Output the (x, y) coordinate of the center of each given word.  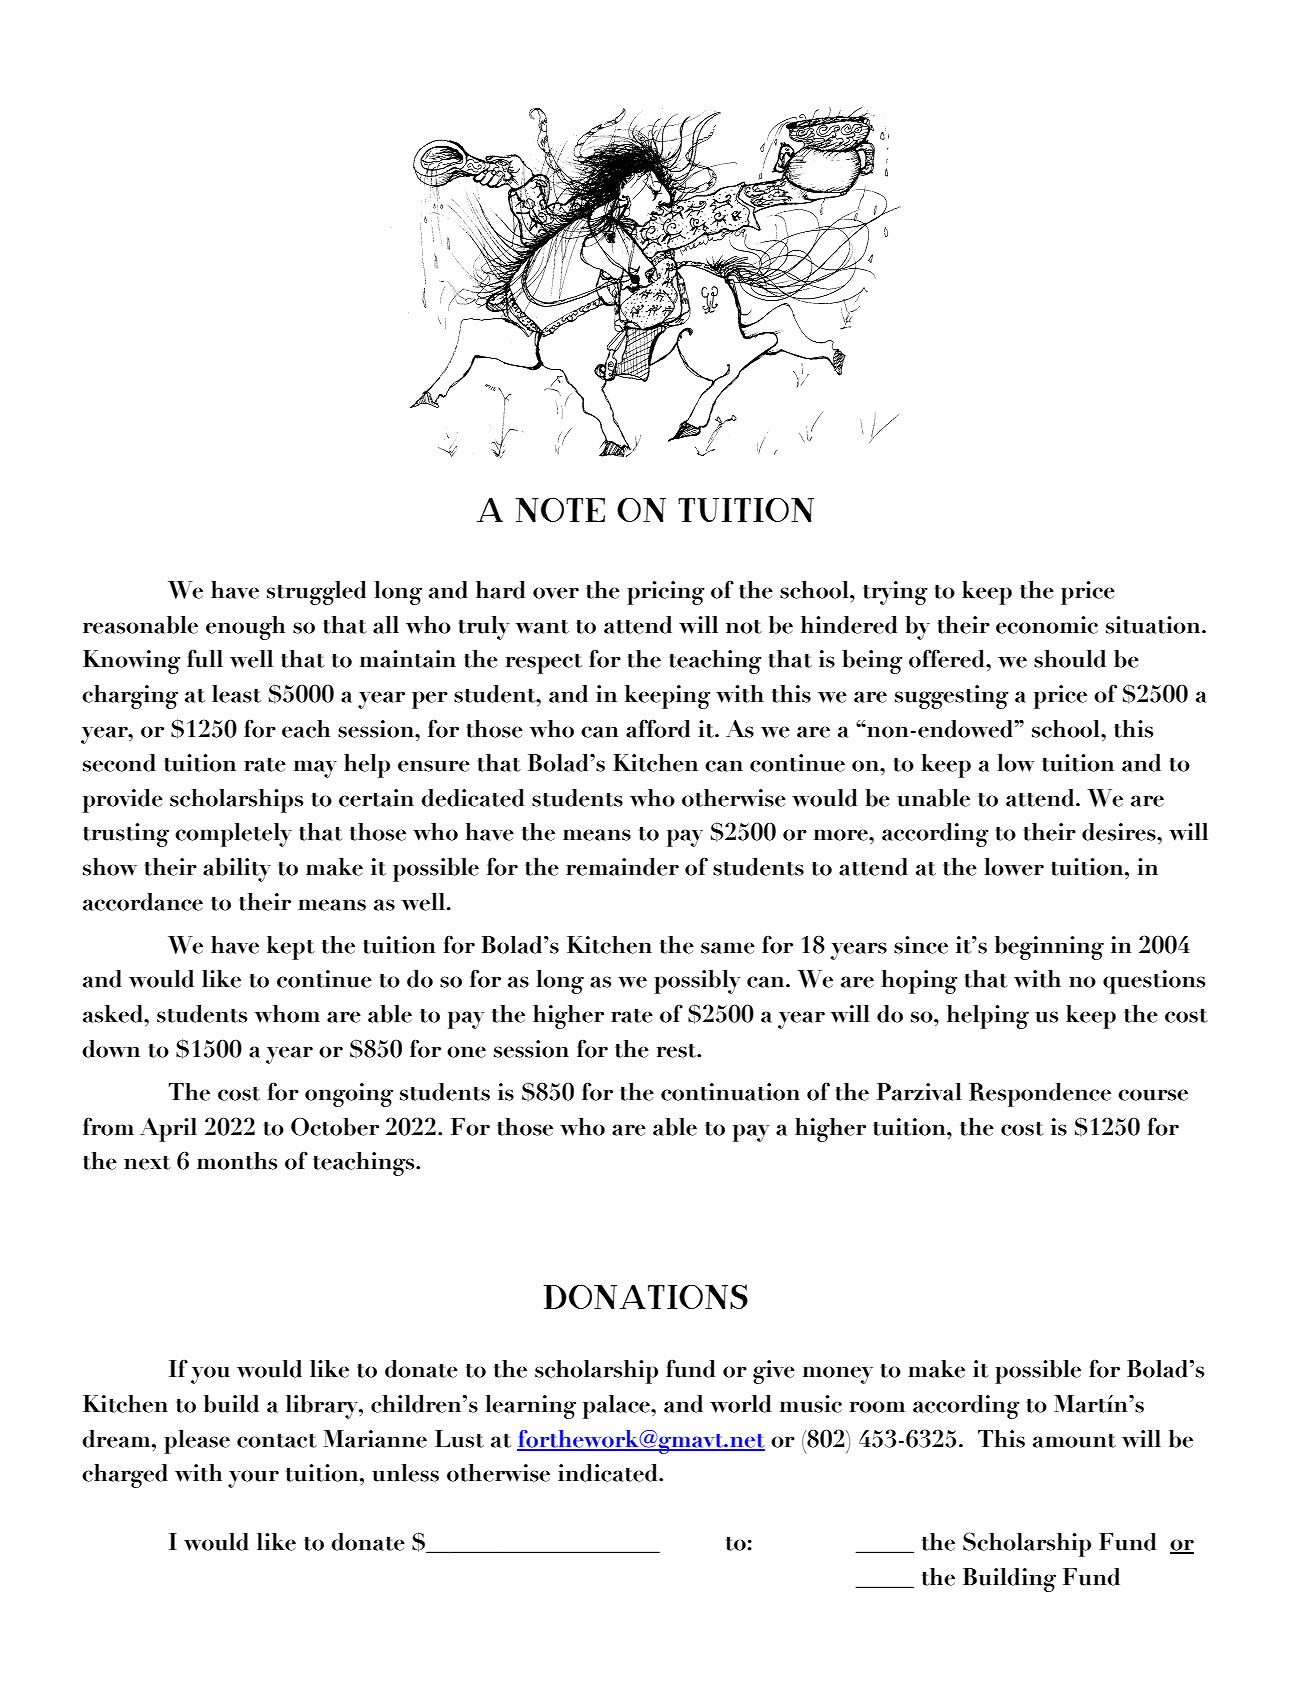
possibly (697, 982)
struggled (316, 593)
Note (560, 510)
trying (895, 593)
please (197, 1442)
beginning (1049, 948)
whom (287, 1014)
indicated (609, 1473)
